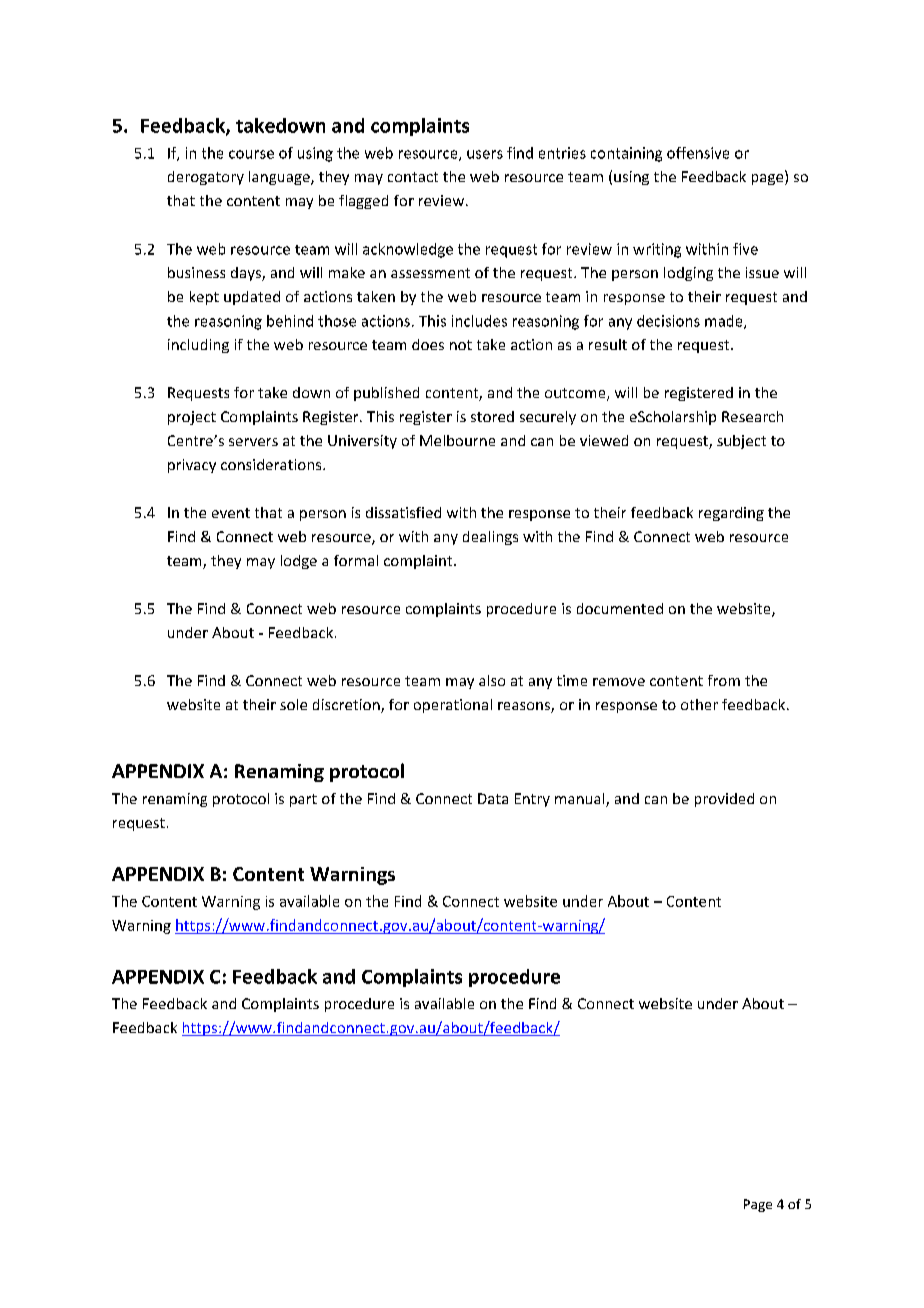 The image size is (924, 1308). Describe the element at coordinates (698, 153) in the screenshot. I see `offensive` at that location.
